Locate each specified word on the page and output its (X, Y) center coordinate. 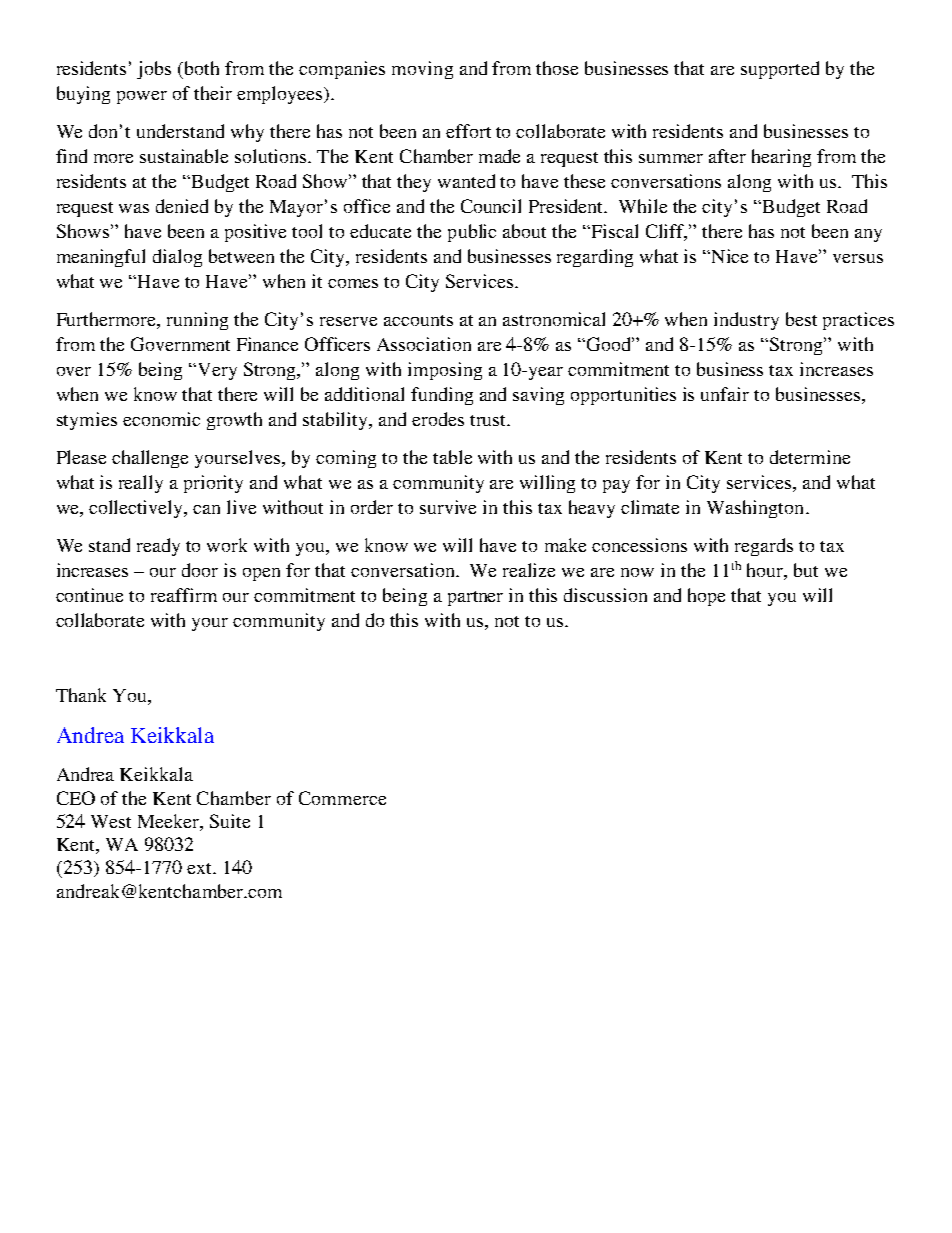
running (197, 321)
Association (424, 344)
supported (780, 70)
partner (475, 598)
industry (746, 321)
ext (200, 868)
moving (422, 70)
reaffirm (184, 595)
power (142, 97)
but (806, 570)
